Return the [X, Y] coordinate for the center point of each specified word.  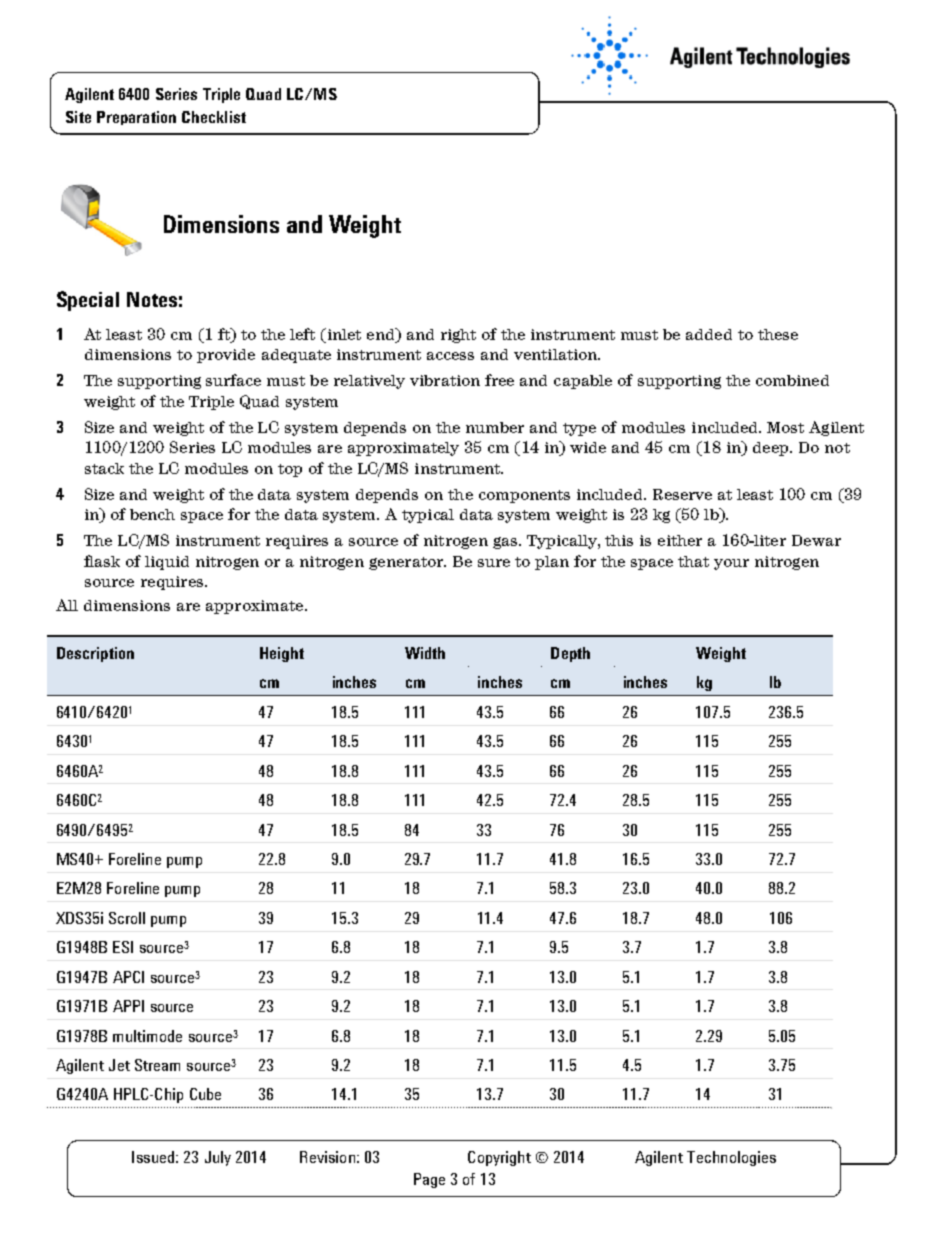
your [731, 564]
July [218, 1158]
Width [425, 653]
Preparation [136, 118]
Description [95, 654]
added [709, 334]
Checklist [214, 117]
